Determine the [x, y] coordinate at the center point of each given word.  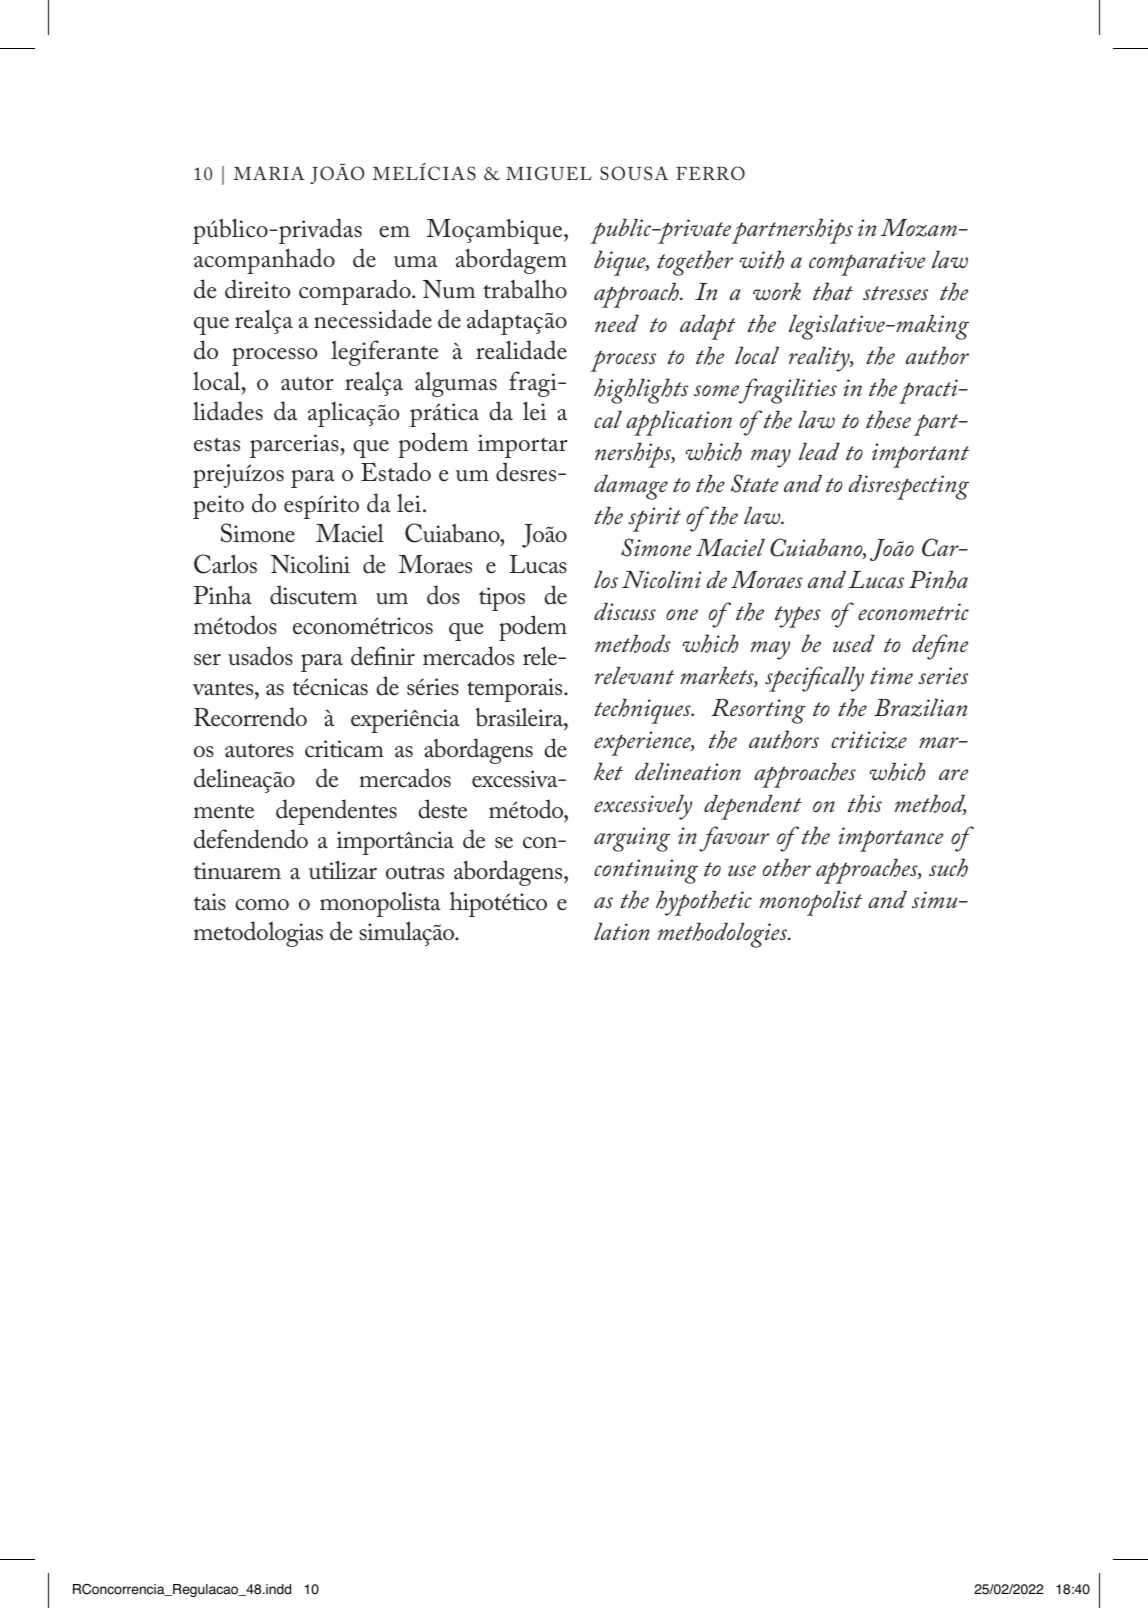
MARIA [269, 173]
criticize [869, 740]
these [888, 420]
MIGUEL [549, 173]
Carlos [225, 564]
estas [217, 444]
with [761, 260]
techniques [643, 711]
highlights [641, 391]
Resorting [758, 711]
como [262, 905]
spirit [654, 519]
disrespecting [908, 487]
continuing [646, 871]
